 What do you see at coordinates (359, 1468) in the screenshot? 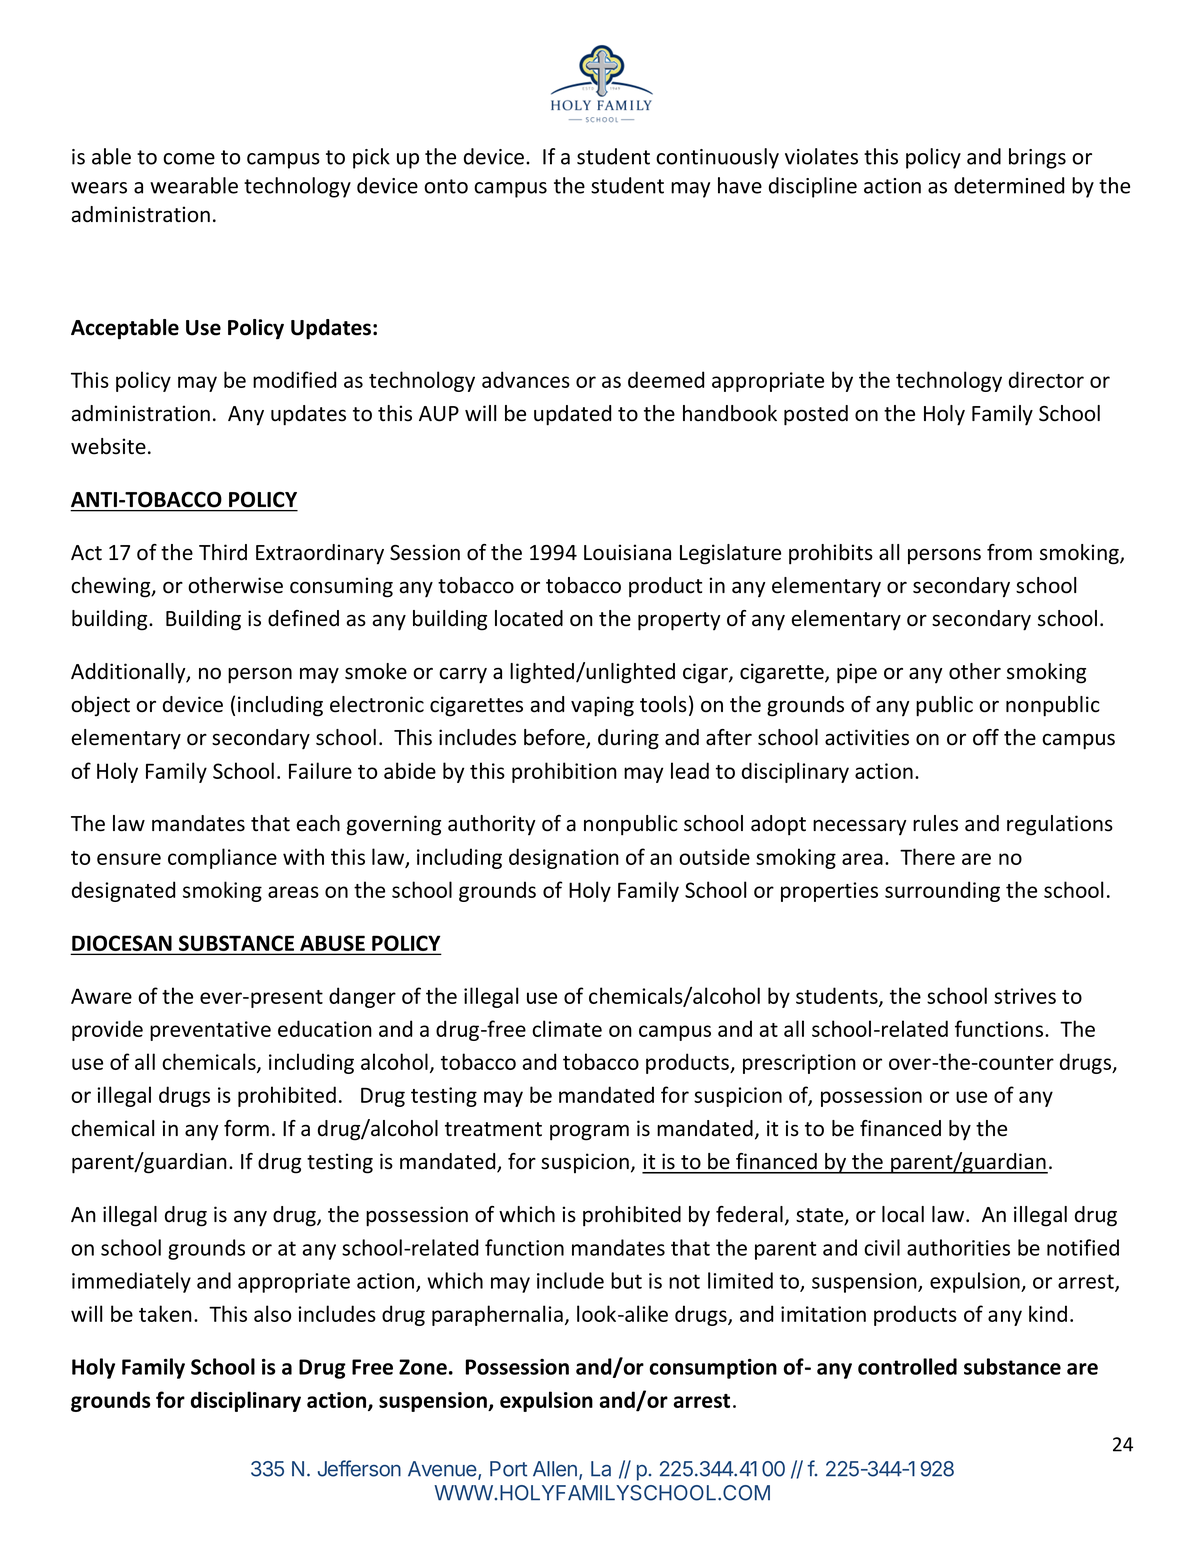
I see `Jefferson` at bounding box center [359, 1468].
